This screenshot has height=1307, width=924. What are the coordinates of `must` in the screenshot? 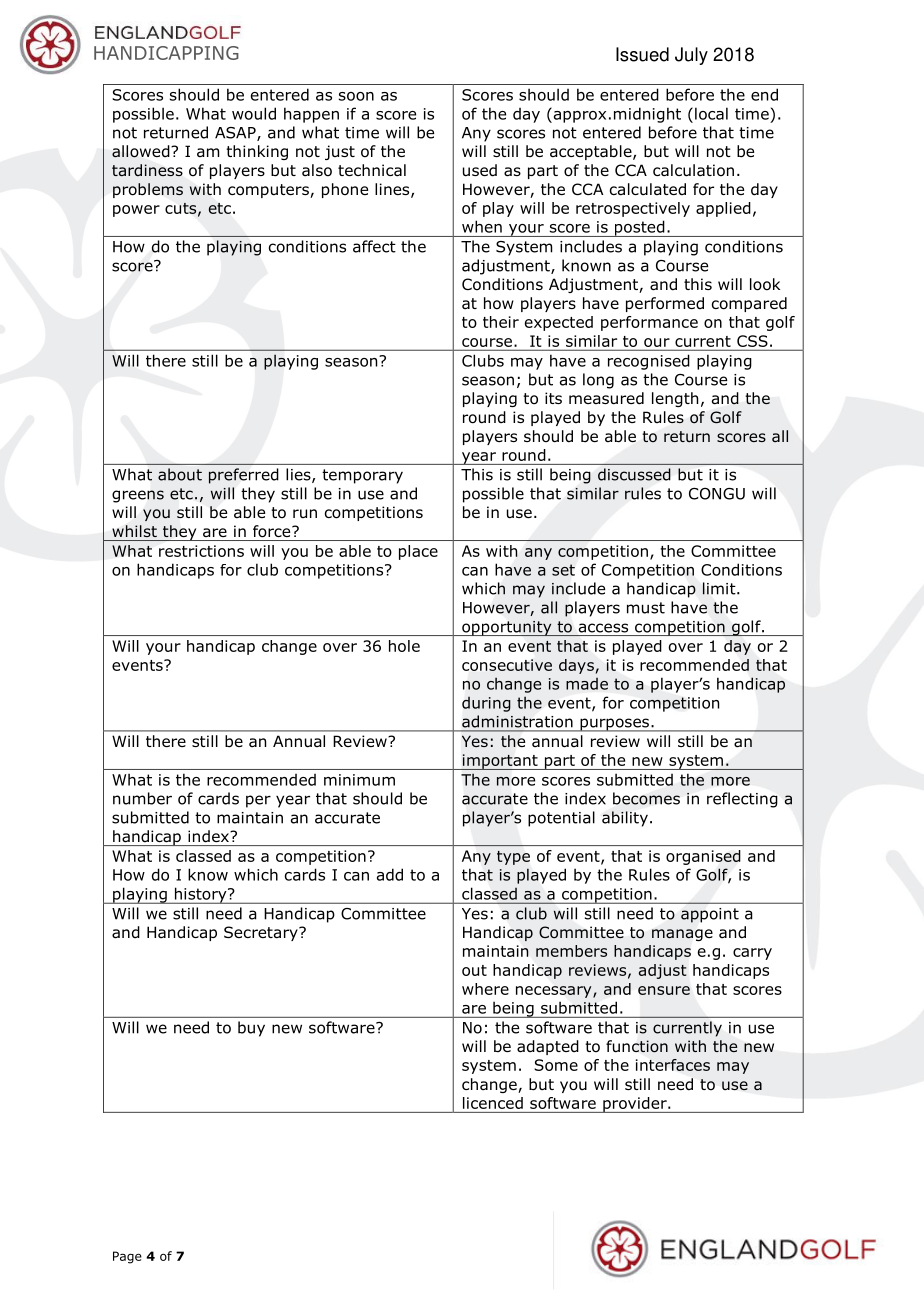 It's located at (646, 608).
